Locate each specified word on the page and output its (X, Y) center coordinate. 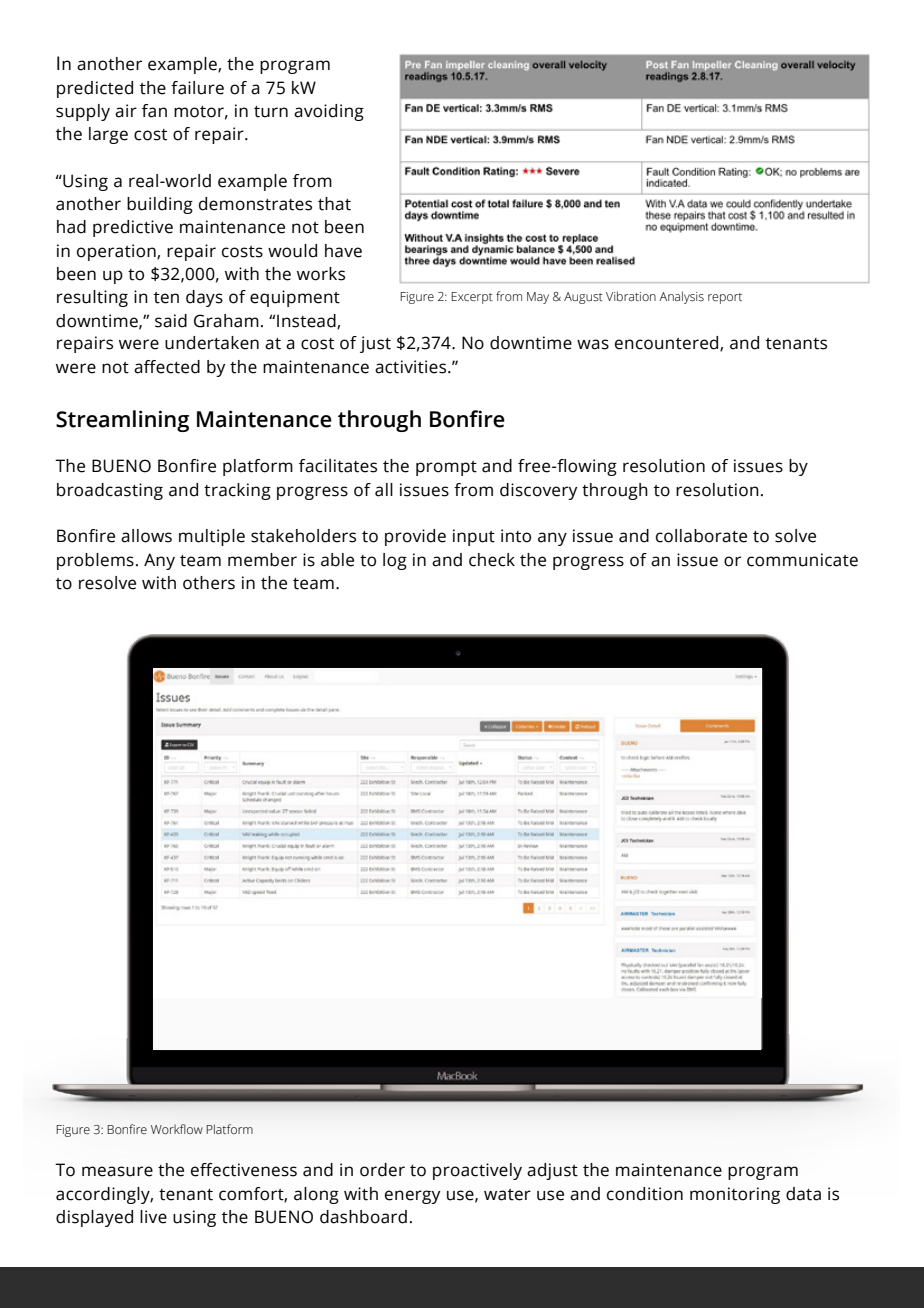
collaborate (701, 536)
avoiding (329, 112)
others (209, 583)
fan (154, 111)
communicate (802, 560)
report (725, 298)
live (153, 1217)
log (395, 561)
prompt (446, 468)
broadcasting (110, 491)
